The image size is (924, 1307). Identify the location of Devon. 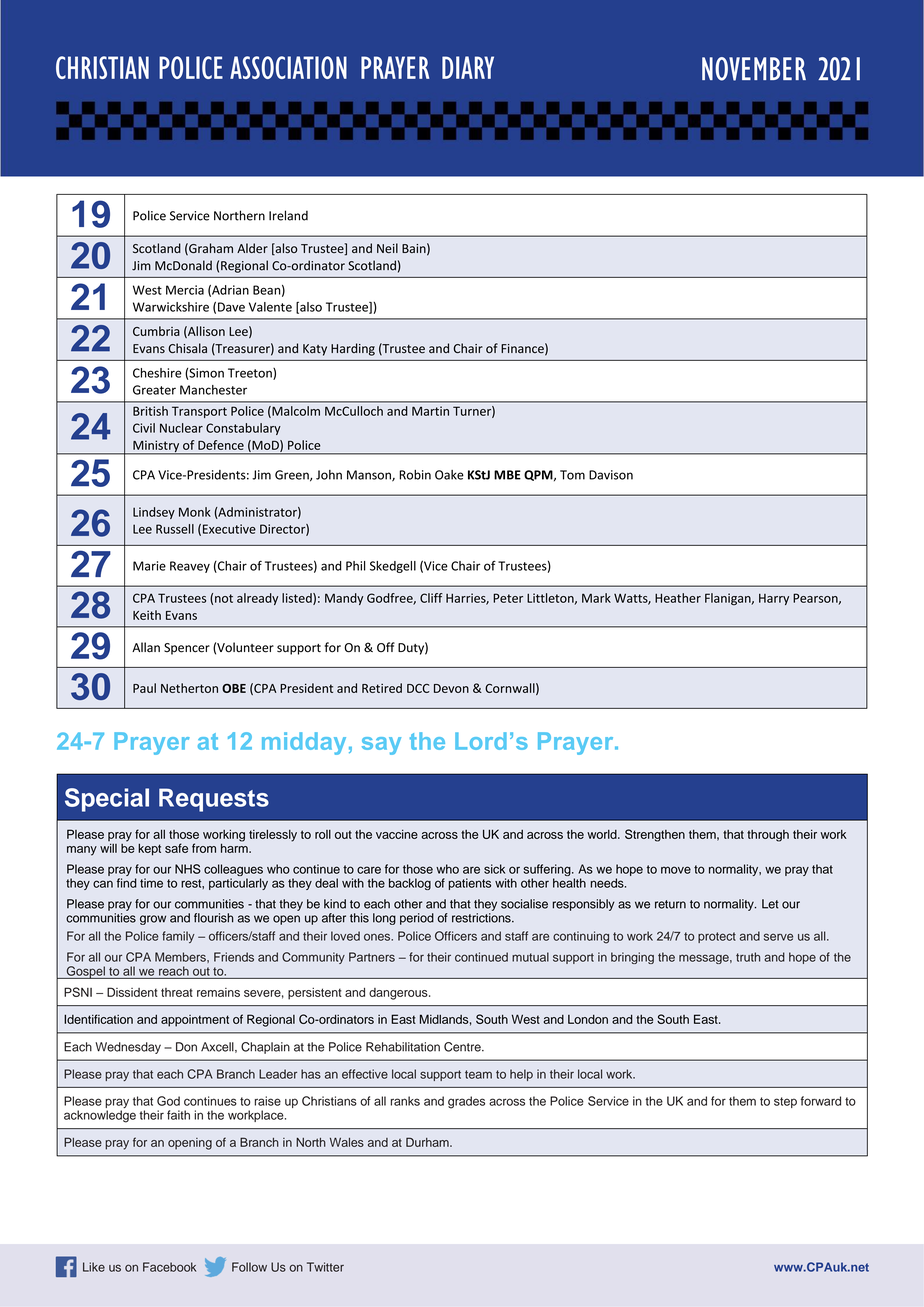
(451, 688).
